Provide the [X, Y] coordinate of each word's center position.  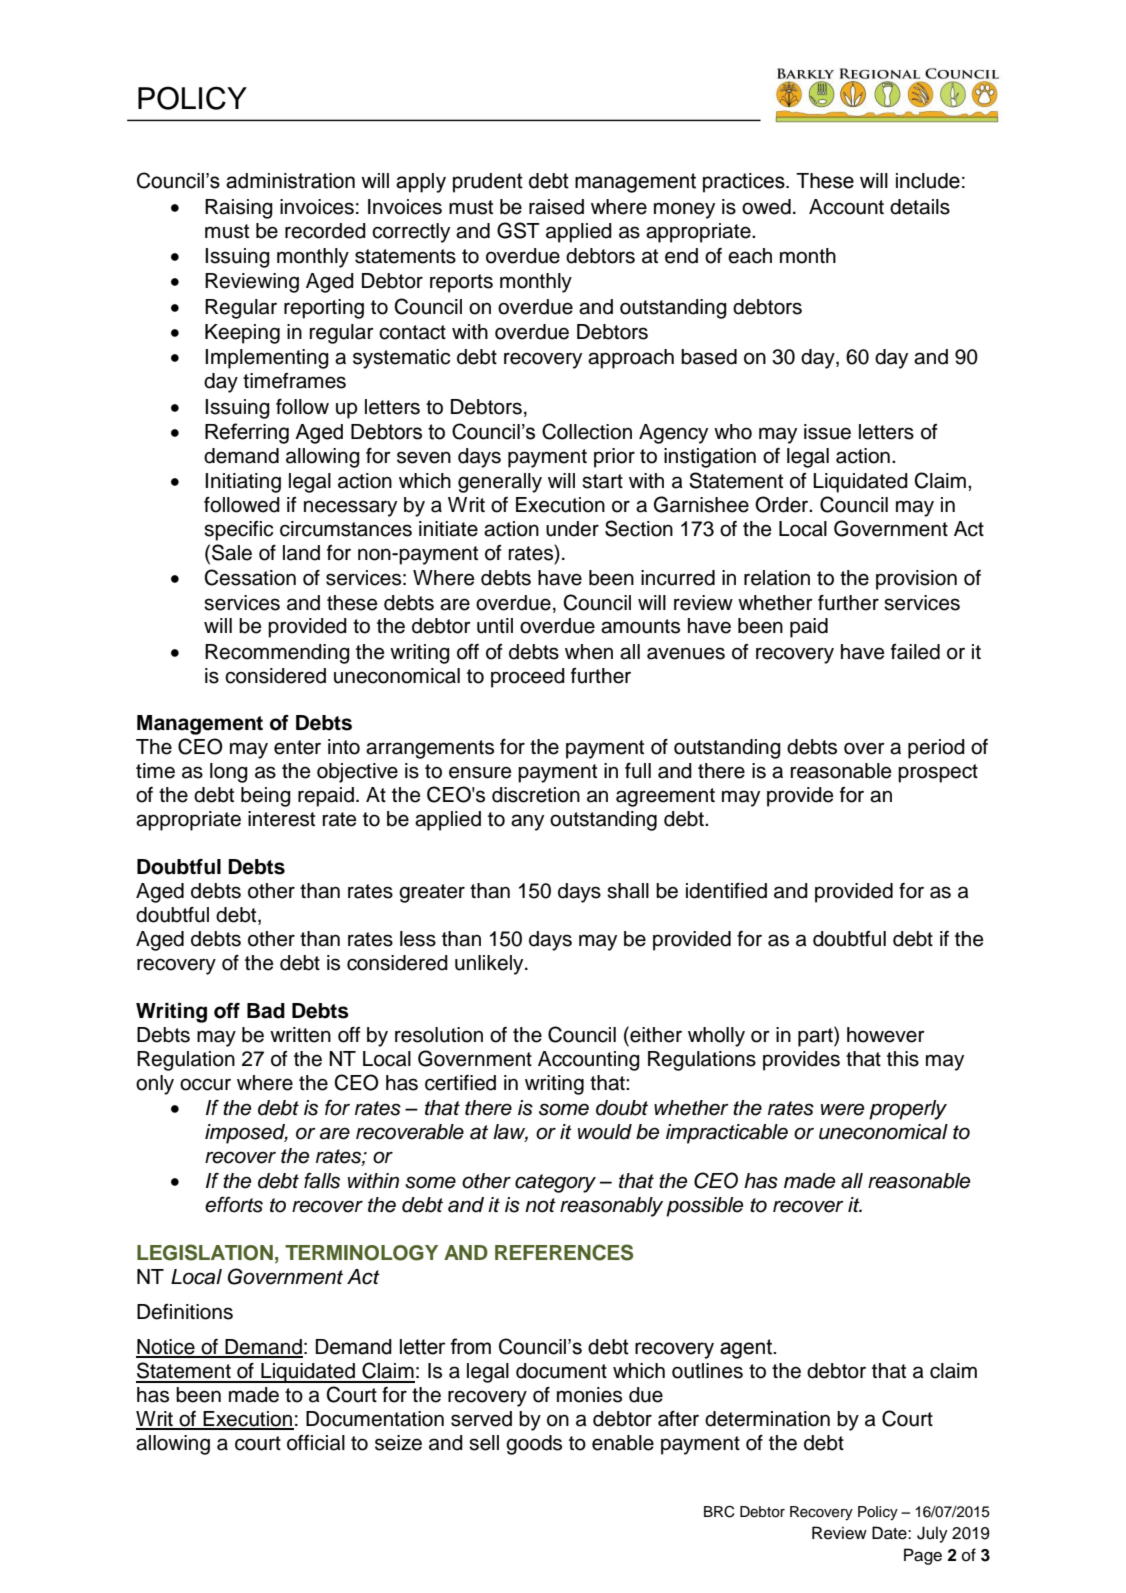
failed [915, 652]
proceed [528, 678]
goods [534, 1445]
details [920, 207]
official [316, 1443]
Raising [239, 209]
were [842, 1109]
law [510, 1133]
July [932, 1534]
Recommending [277, 654]
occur [205, 1084]
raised [556, 207]
